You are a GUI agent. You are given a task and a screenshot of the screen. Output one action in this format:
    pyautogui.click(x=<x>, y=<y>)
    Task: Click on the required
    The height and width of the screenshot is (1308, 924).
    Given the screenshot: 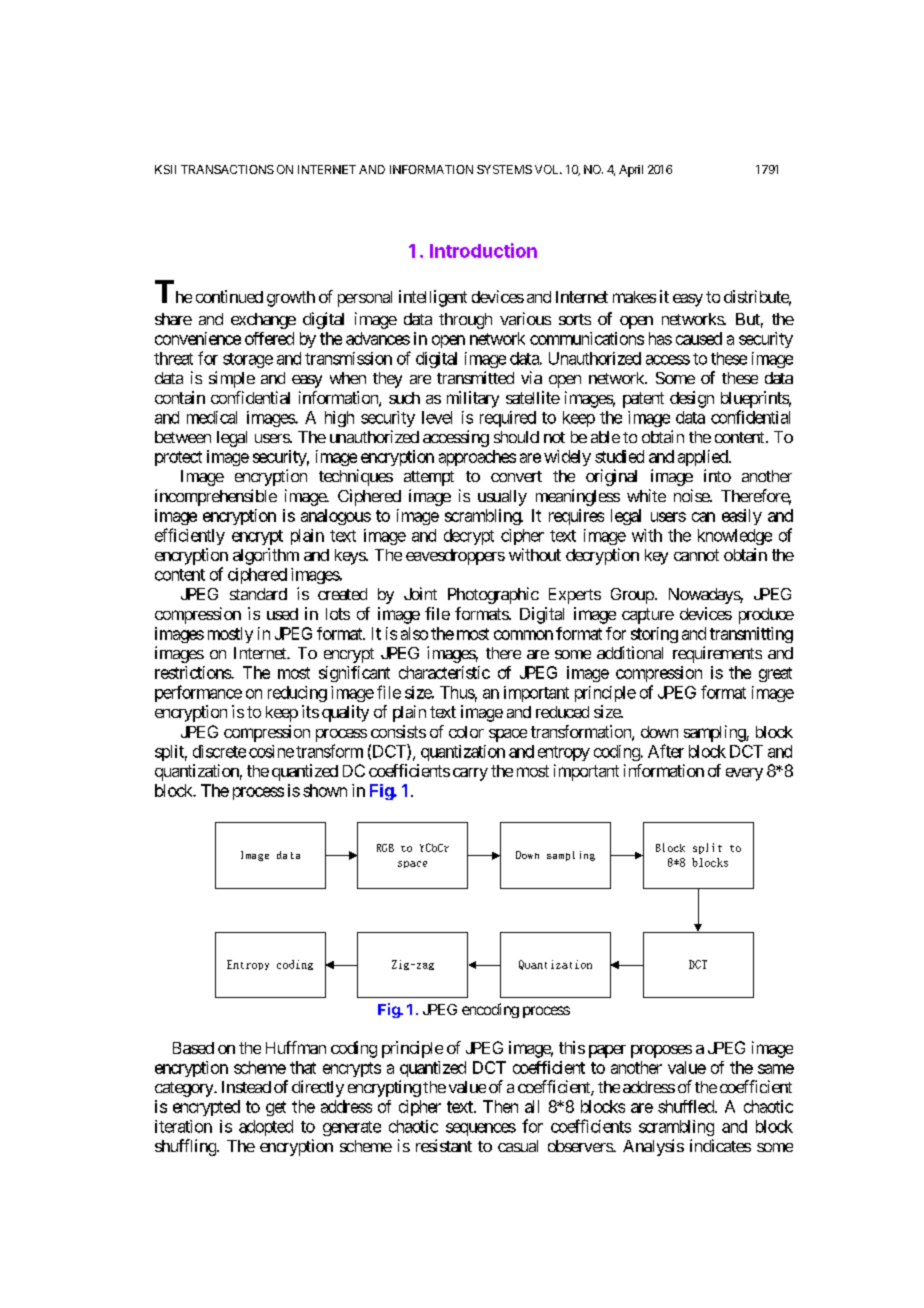 What is the action you would take?
    pyautogui.click(x=508, y=419)
